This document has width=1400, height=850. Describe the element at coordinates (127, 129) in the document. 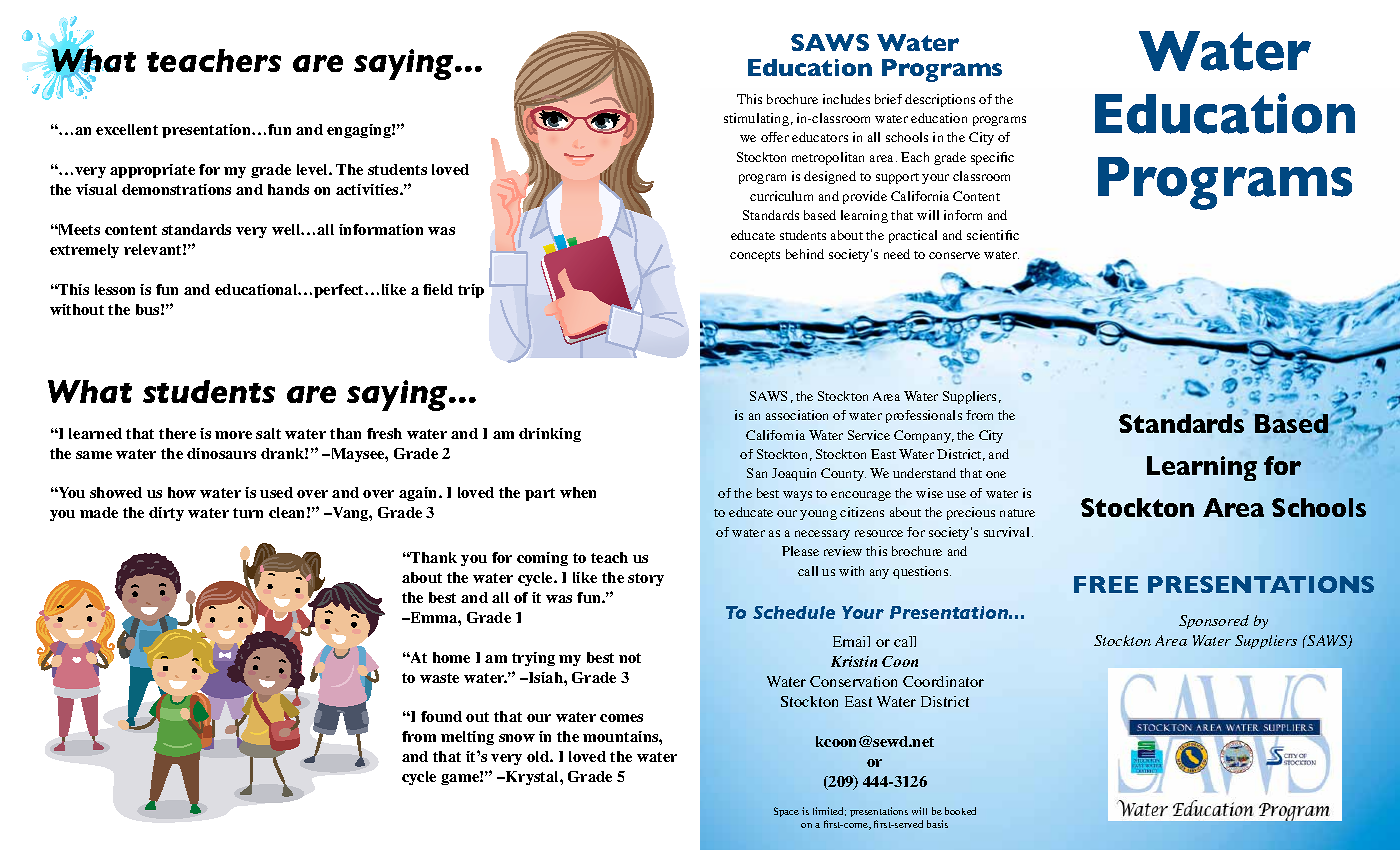

I see `excellent` at that location.
